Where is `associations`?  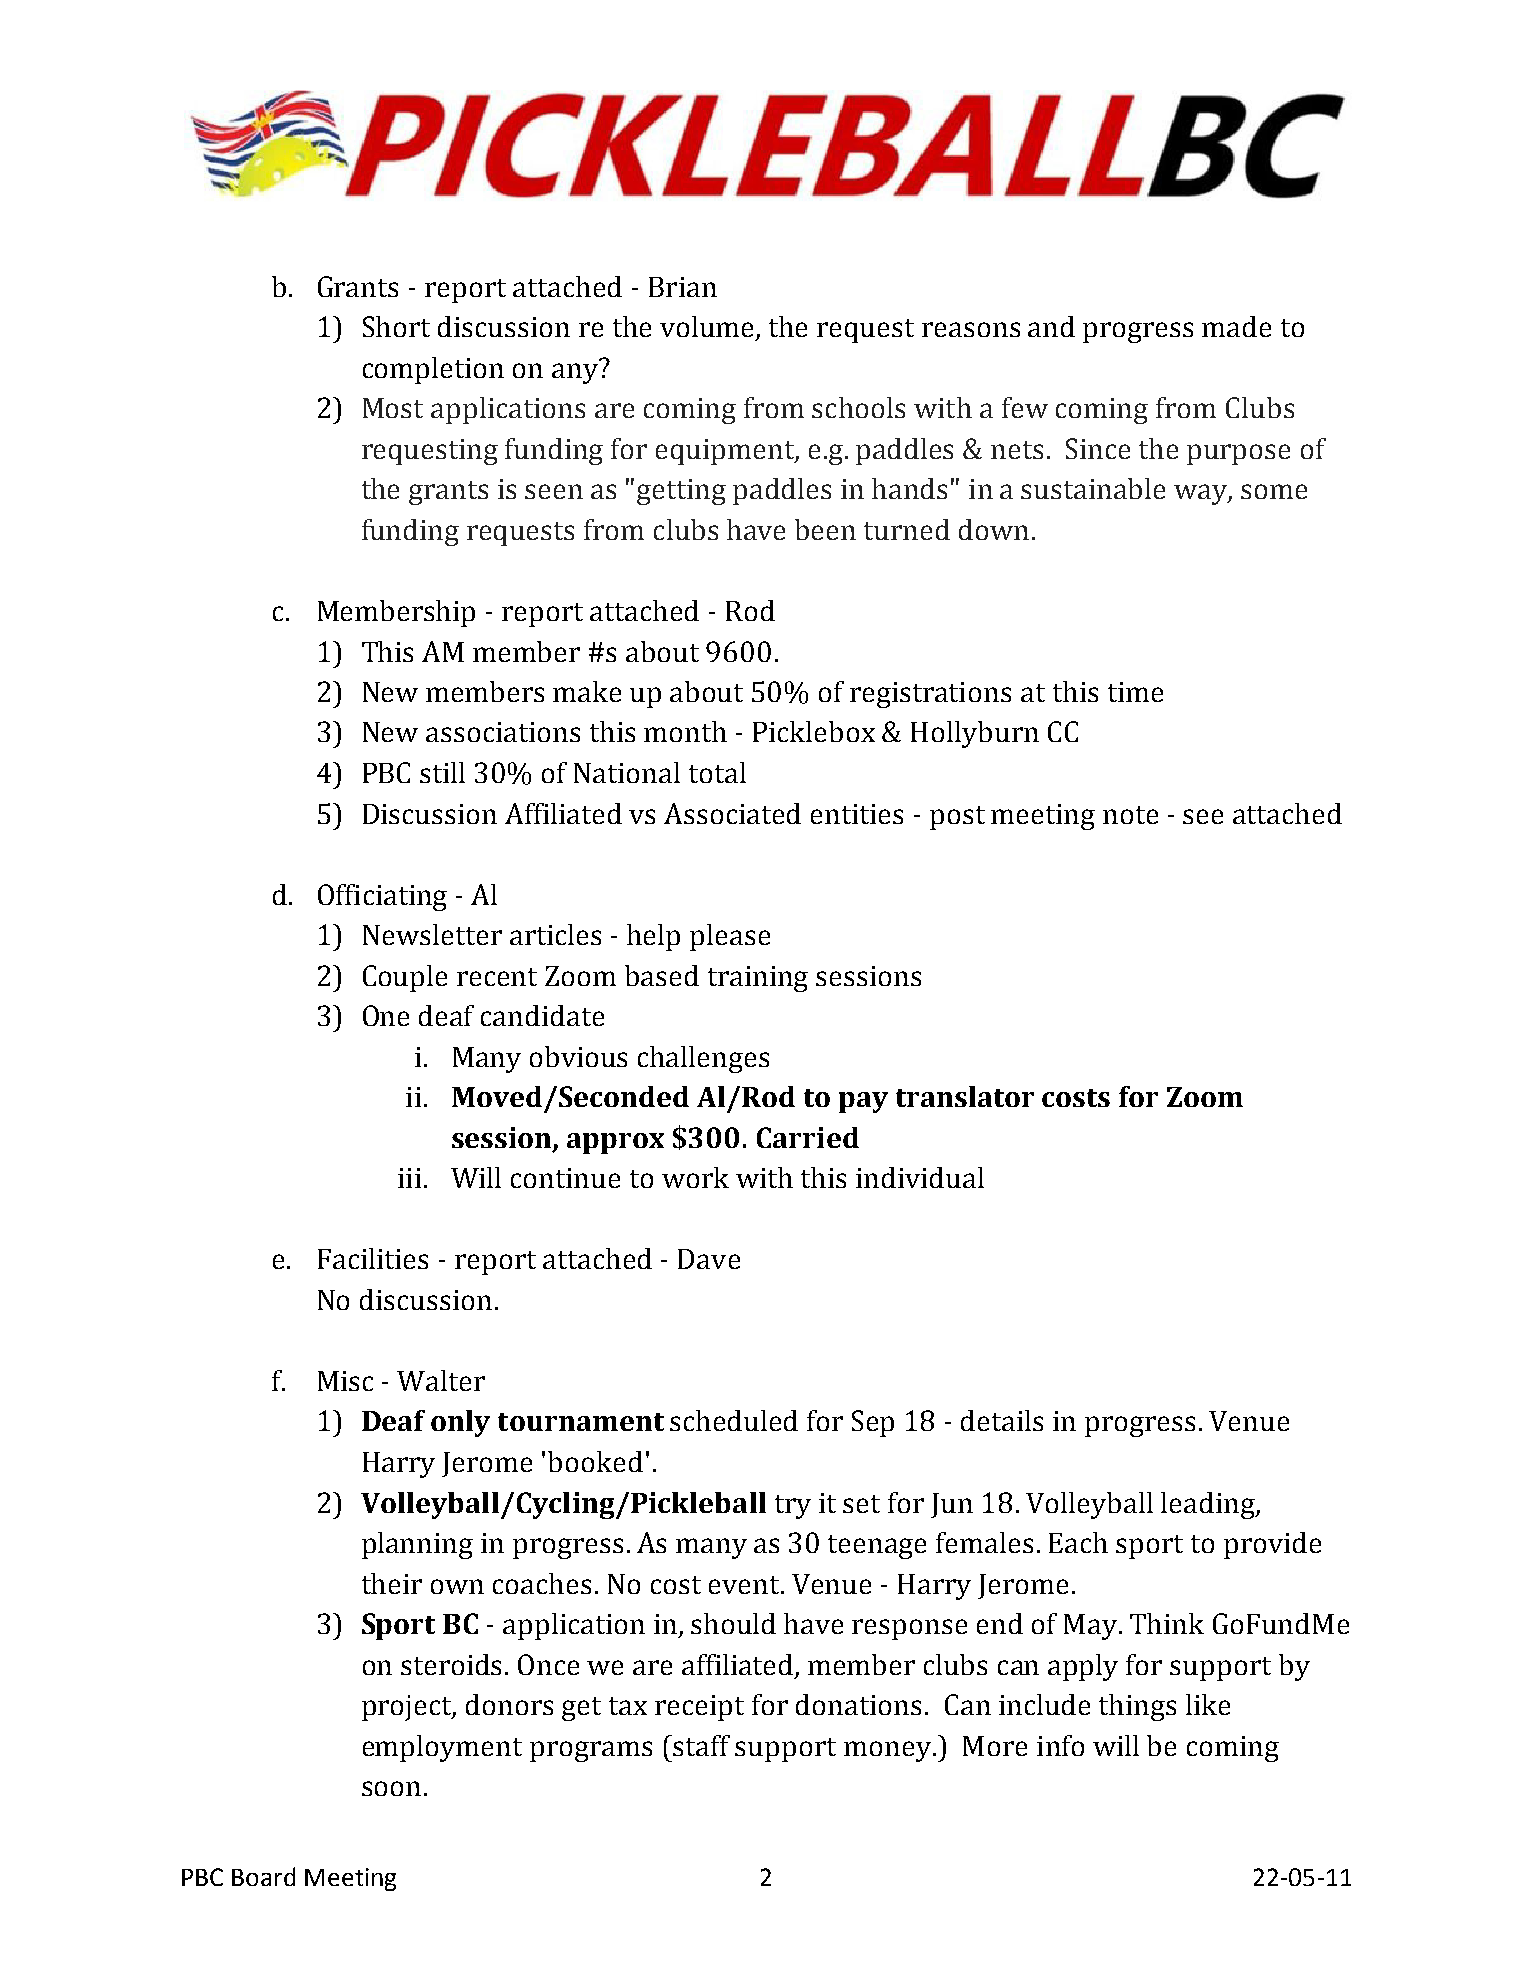 associations is located at coordinates (503, 732).
